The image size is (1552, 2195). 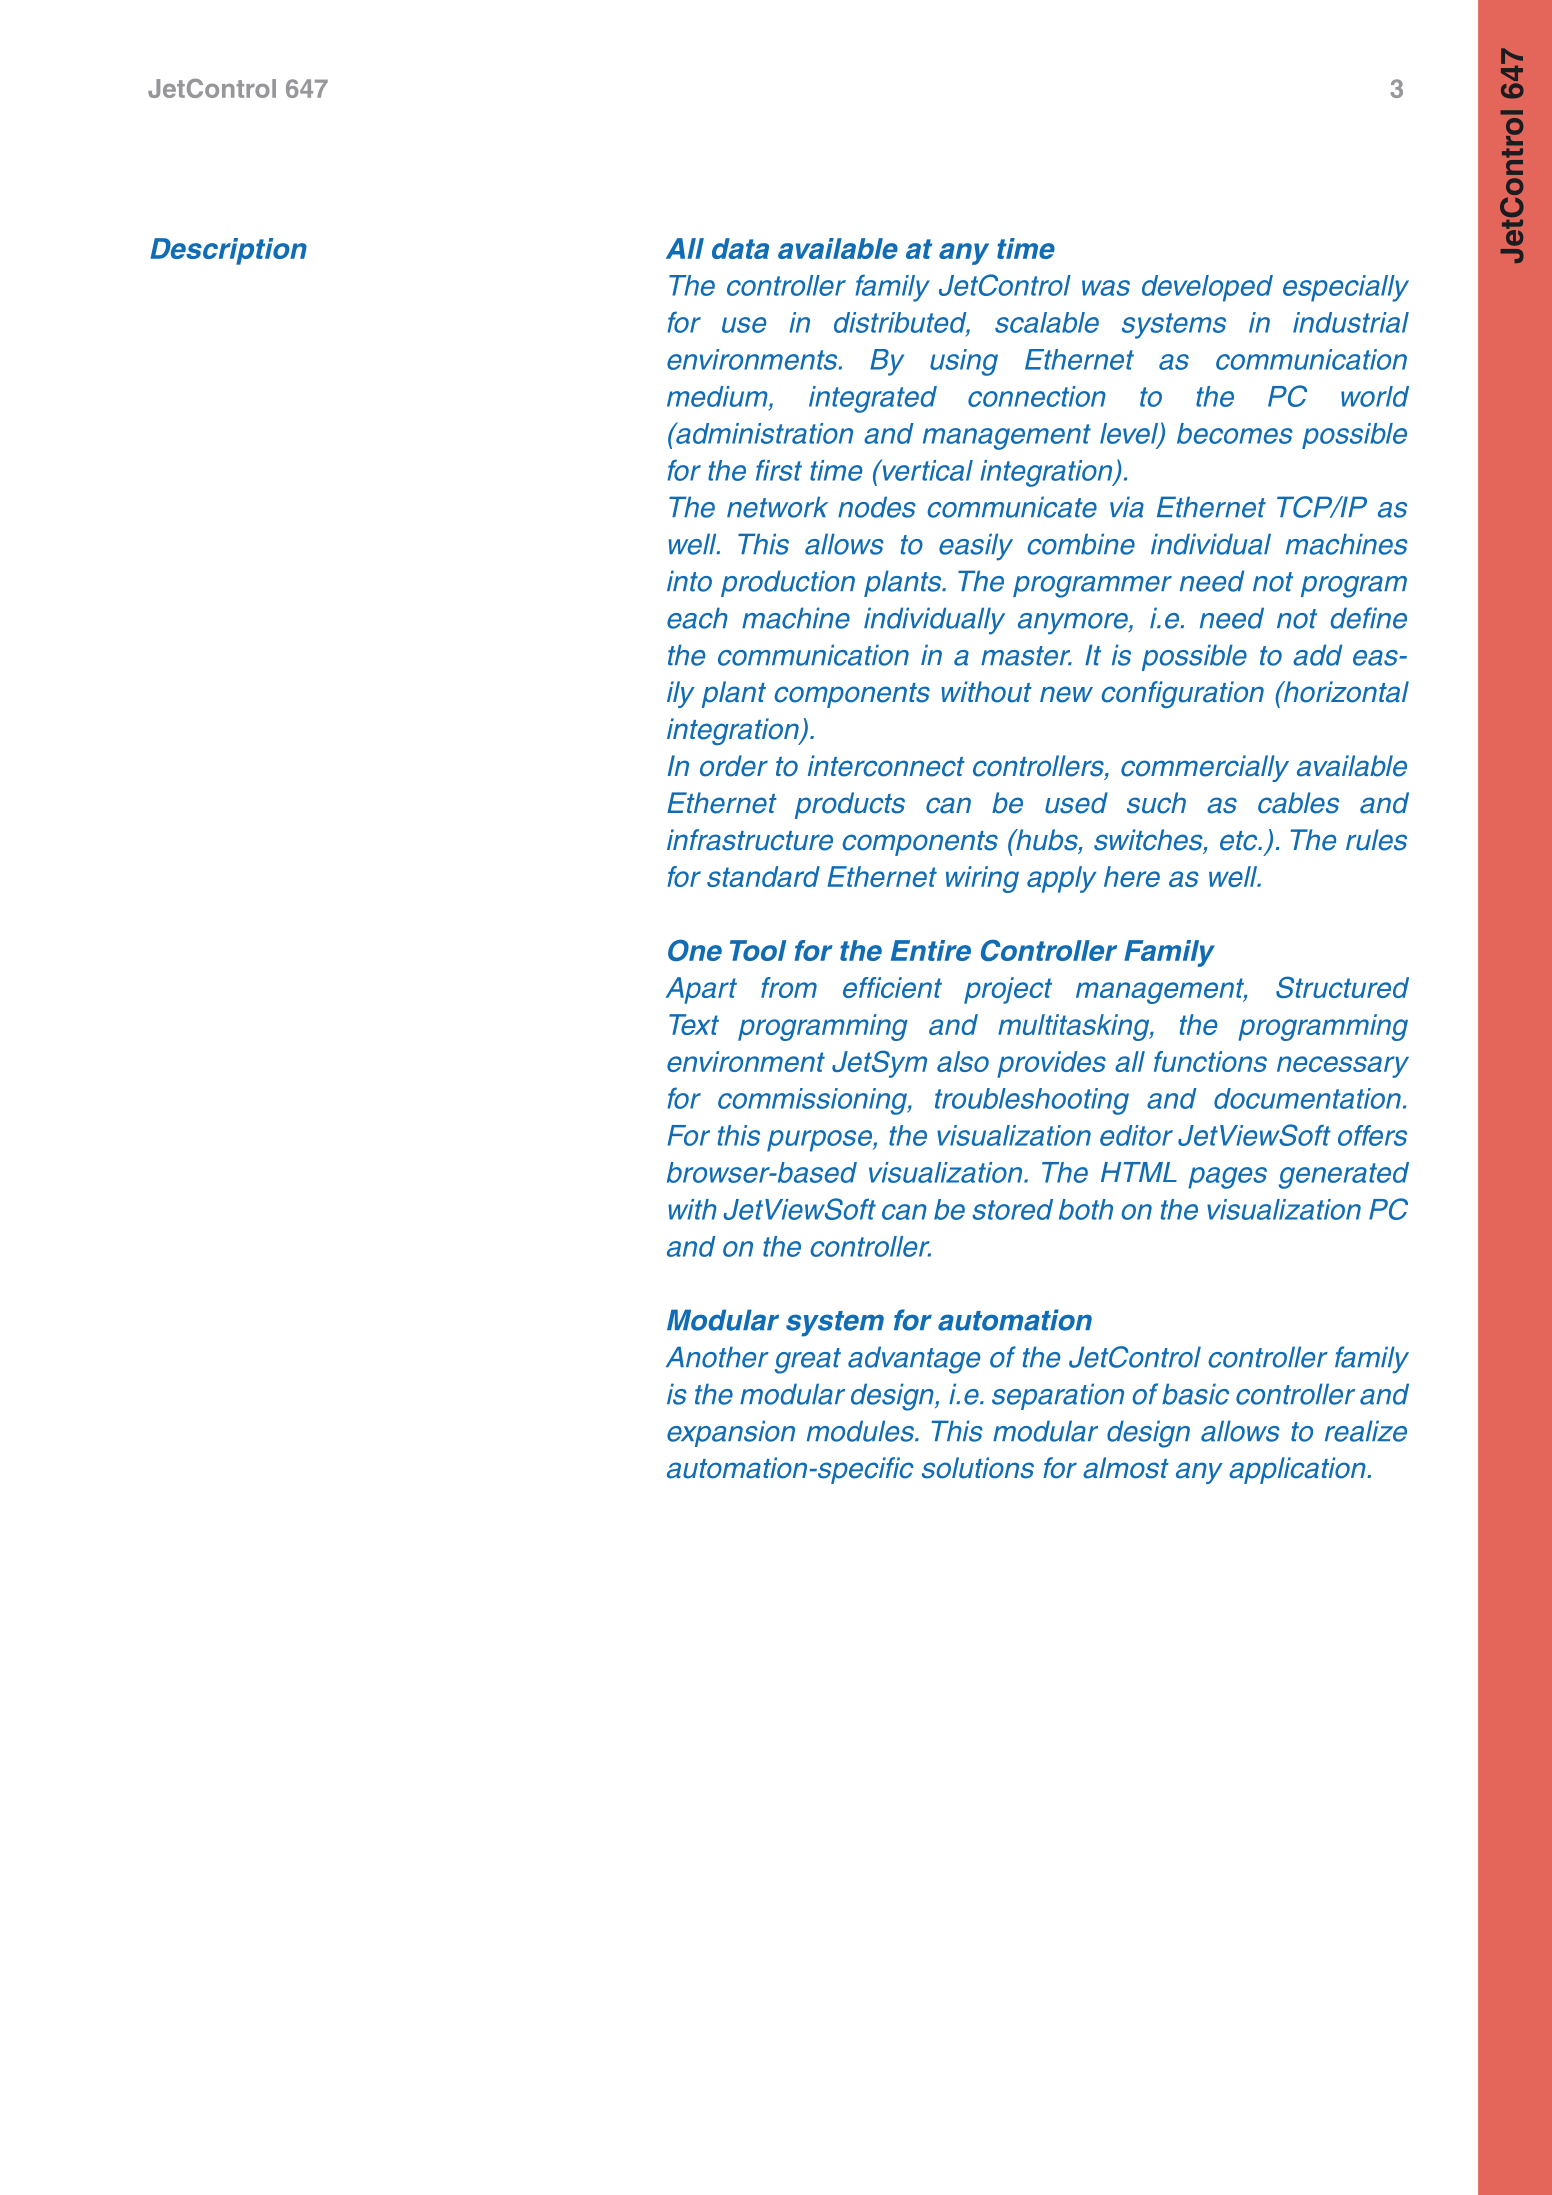 What do you see at coordinates (697, 618) in the screenshot?
I see `each` at bounding box center [697, 618].
